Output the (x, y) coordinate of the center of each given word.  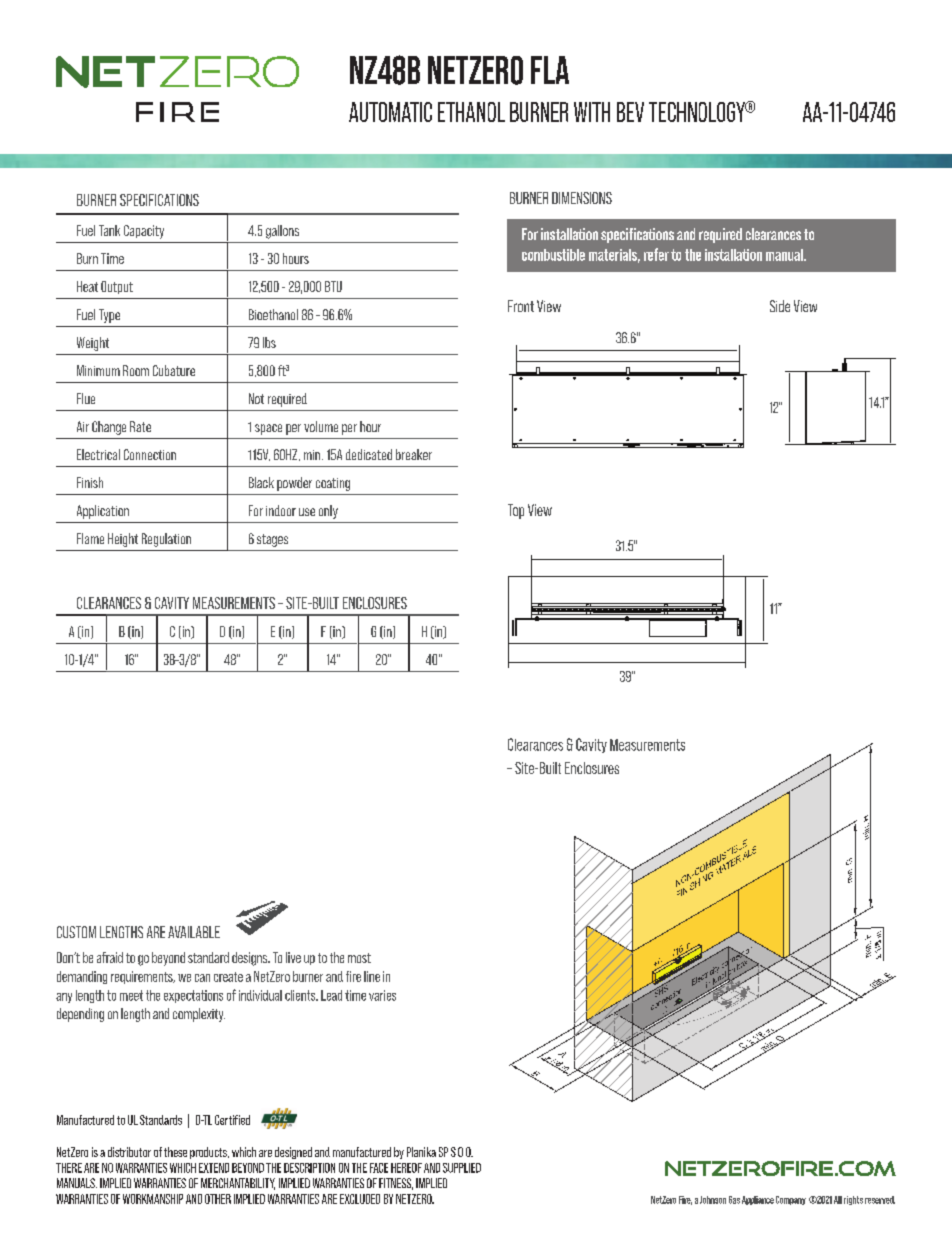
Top (516, 511)
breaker (414, 454)
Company (791, 1200)
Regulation (166, 540)
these (175, 1152)
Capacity (144, 232)
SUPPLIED (462, 1168)
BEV (630, 112)
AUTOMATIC (390, 112)
